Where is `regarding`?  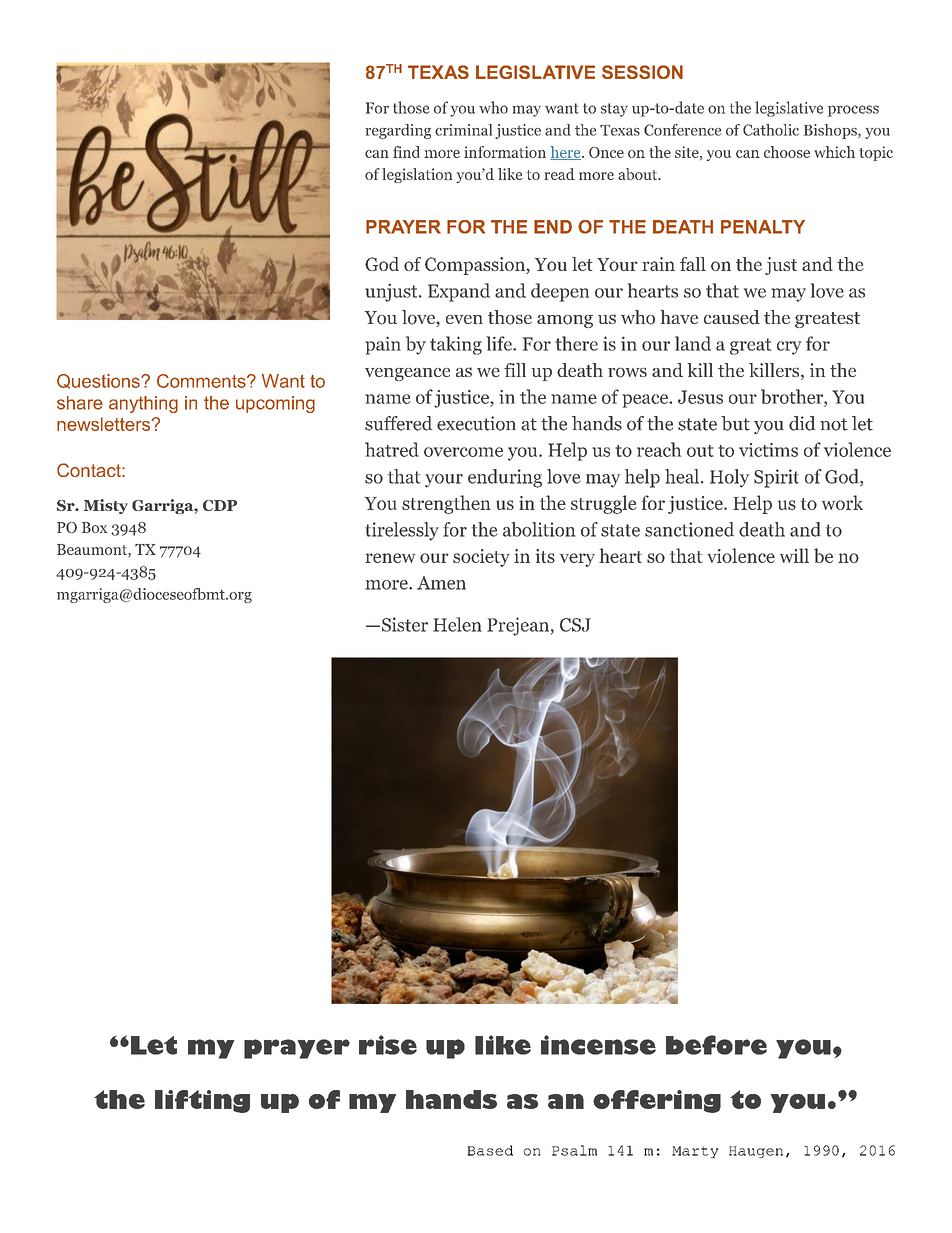 regarding is located at coordinates (398, 131).
